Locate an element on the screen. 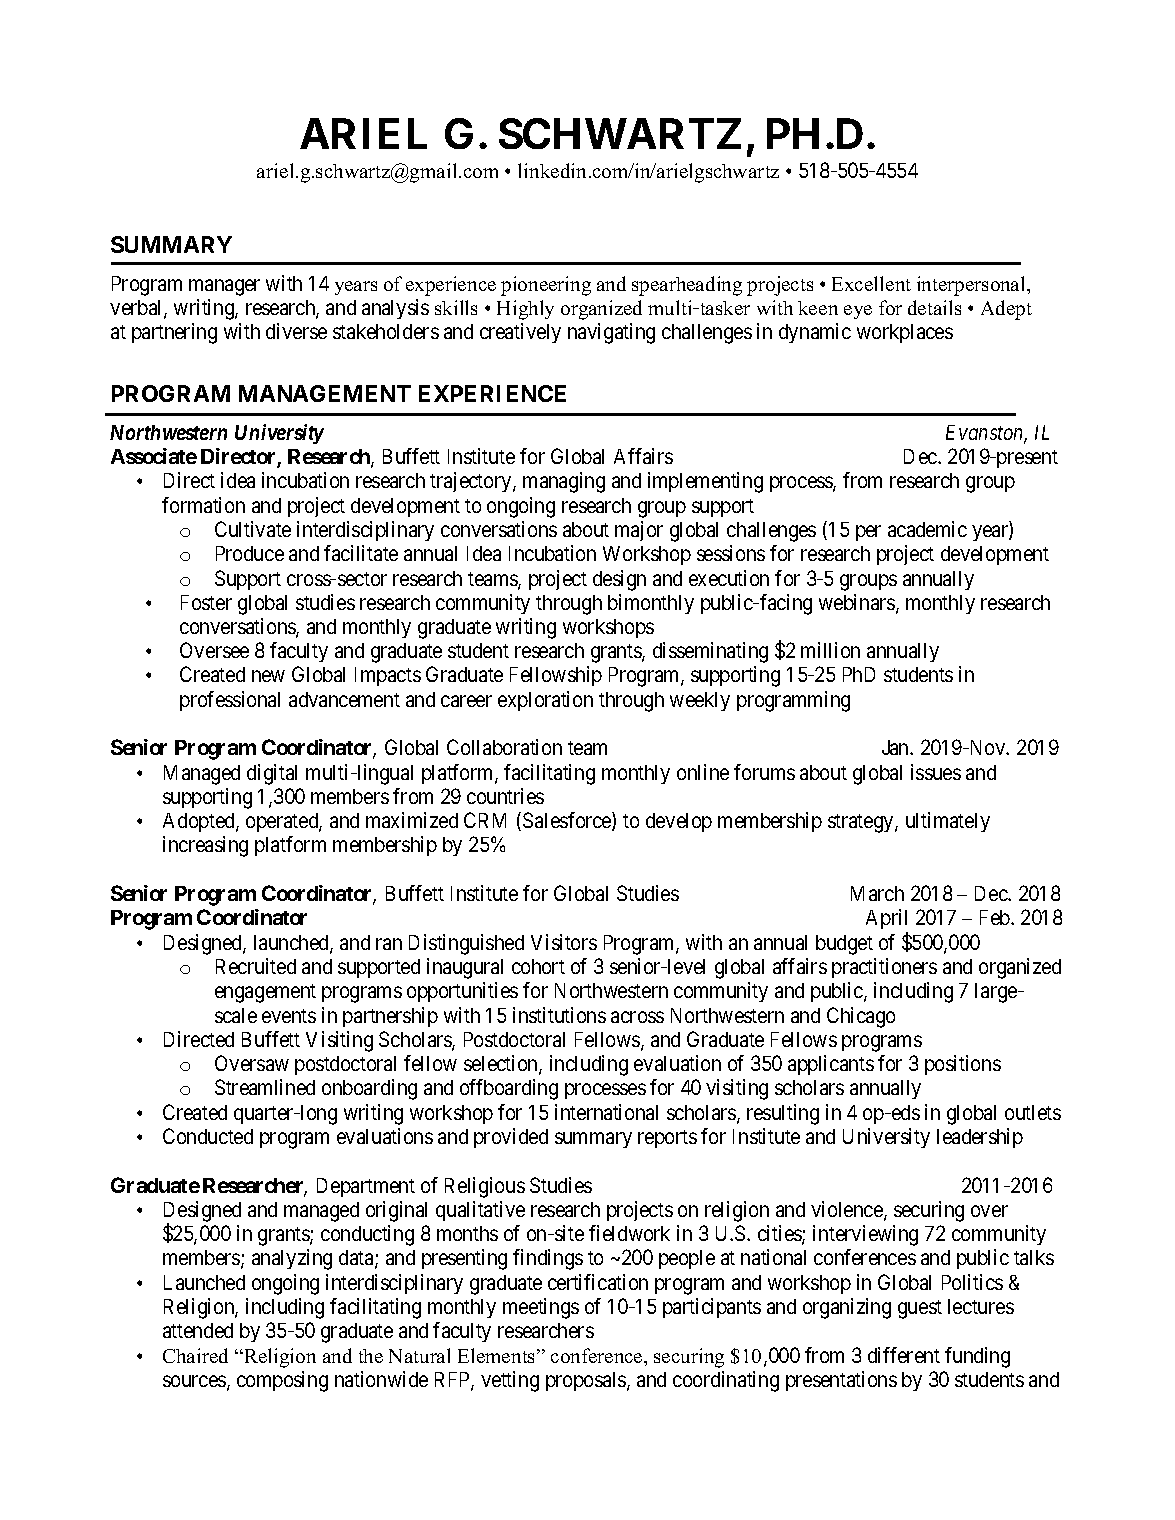 The height and width of the screenshot is (1520, 1175). Salesforce is located at coordinates (568, 821).
